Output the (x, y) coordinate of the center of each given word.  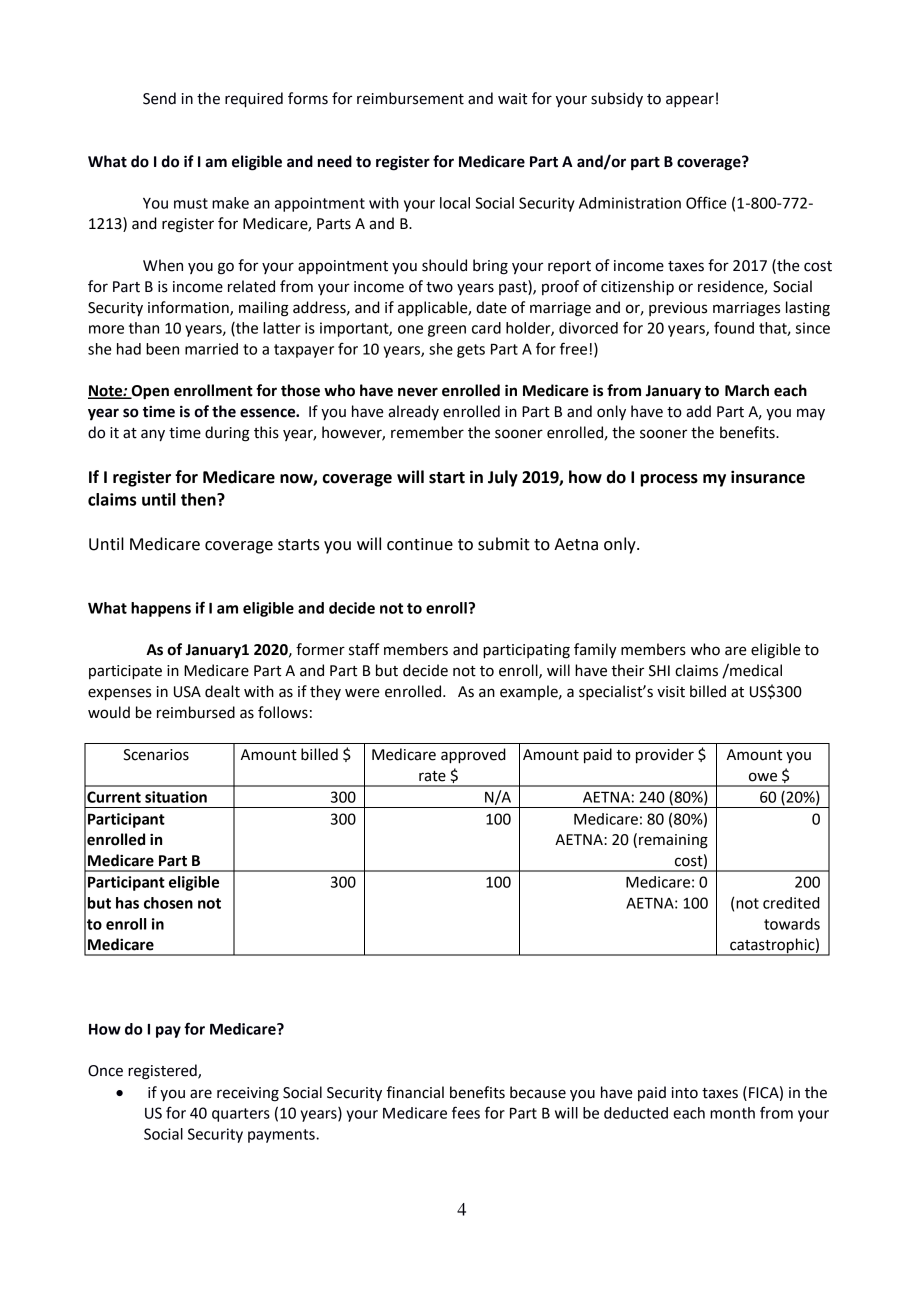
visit (671, 692)
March (747, 390)
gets (471, 351)
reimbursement (410, 98)
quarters (241, 1115)
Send (159, 98)
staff (364, 649)
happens (161, 609)
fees (466, 1112)
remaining (673, 841)
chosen (168, 903)
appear (690, 101)
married (211, 349)
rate (432, 776)
